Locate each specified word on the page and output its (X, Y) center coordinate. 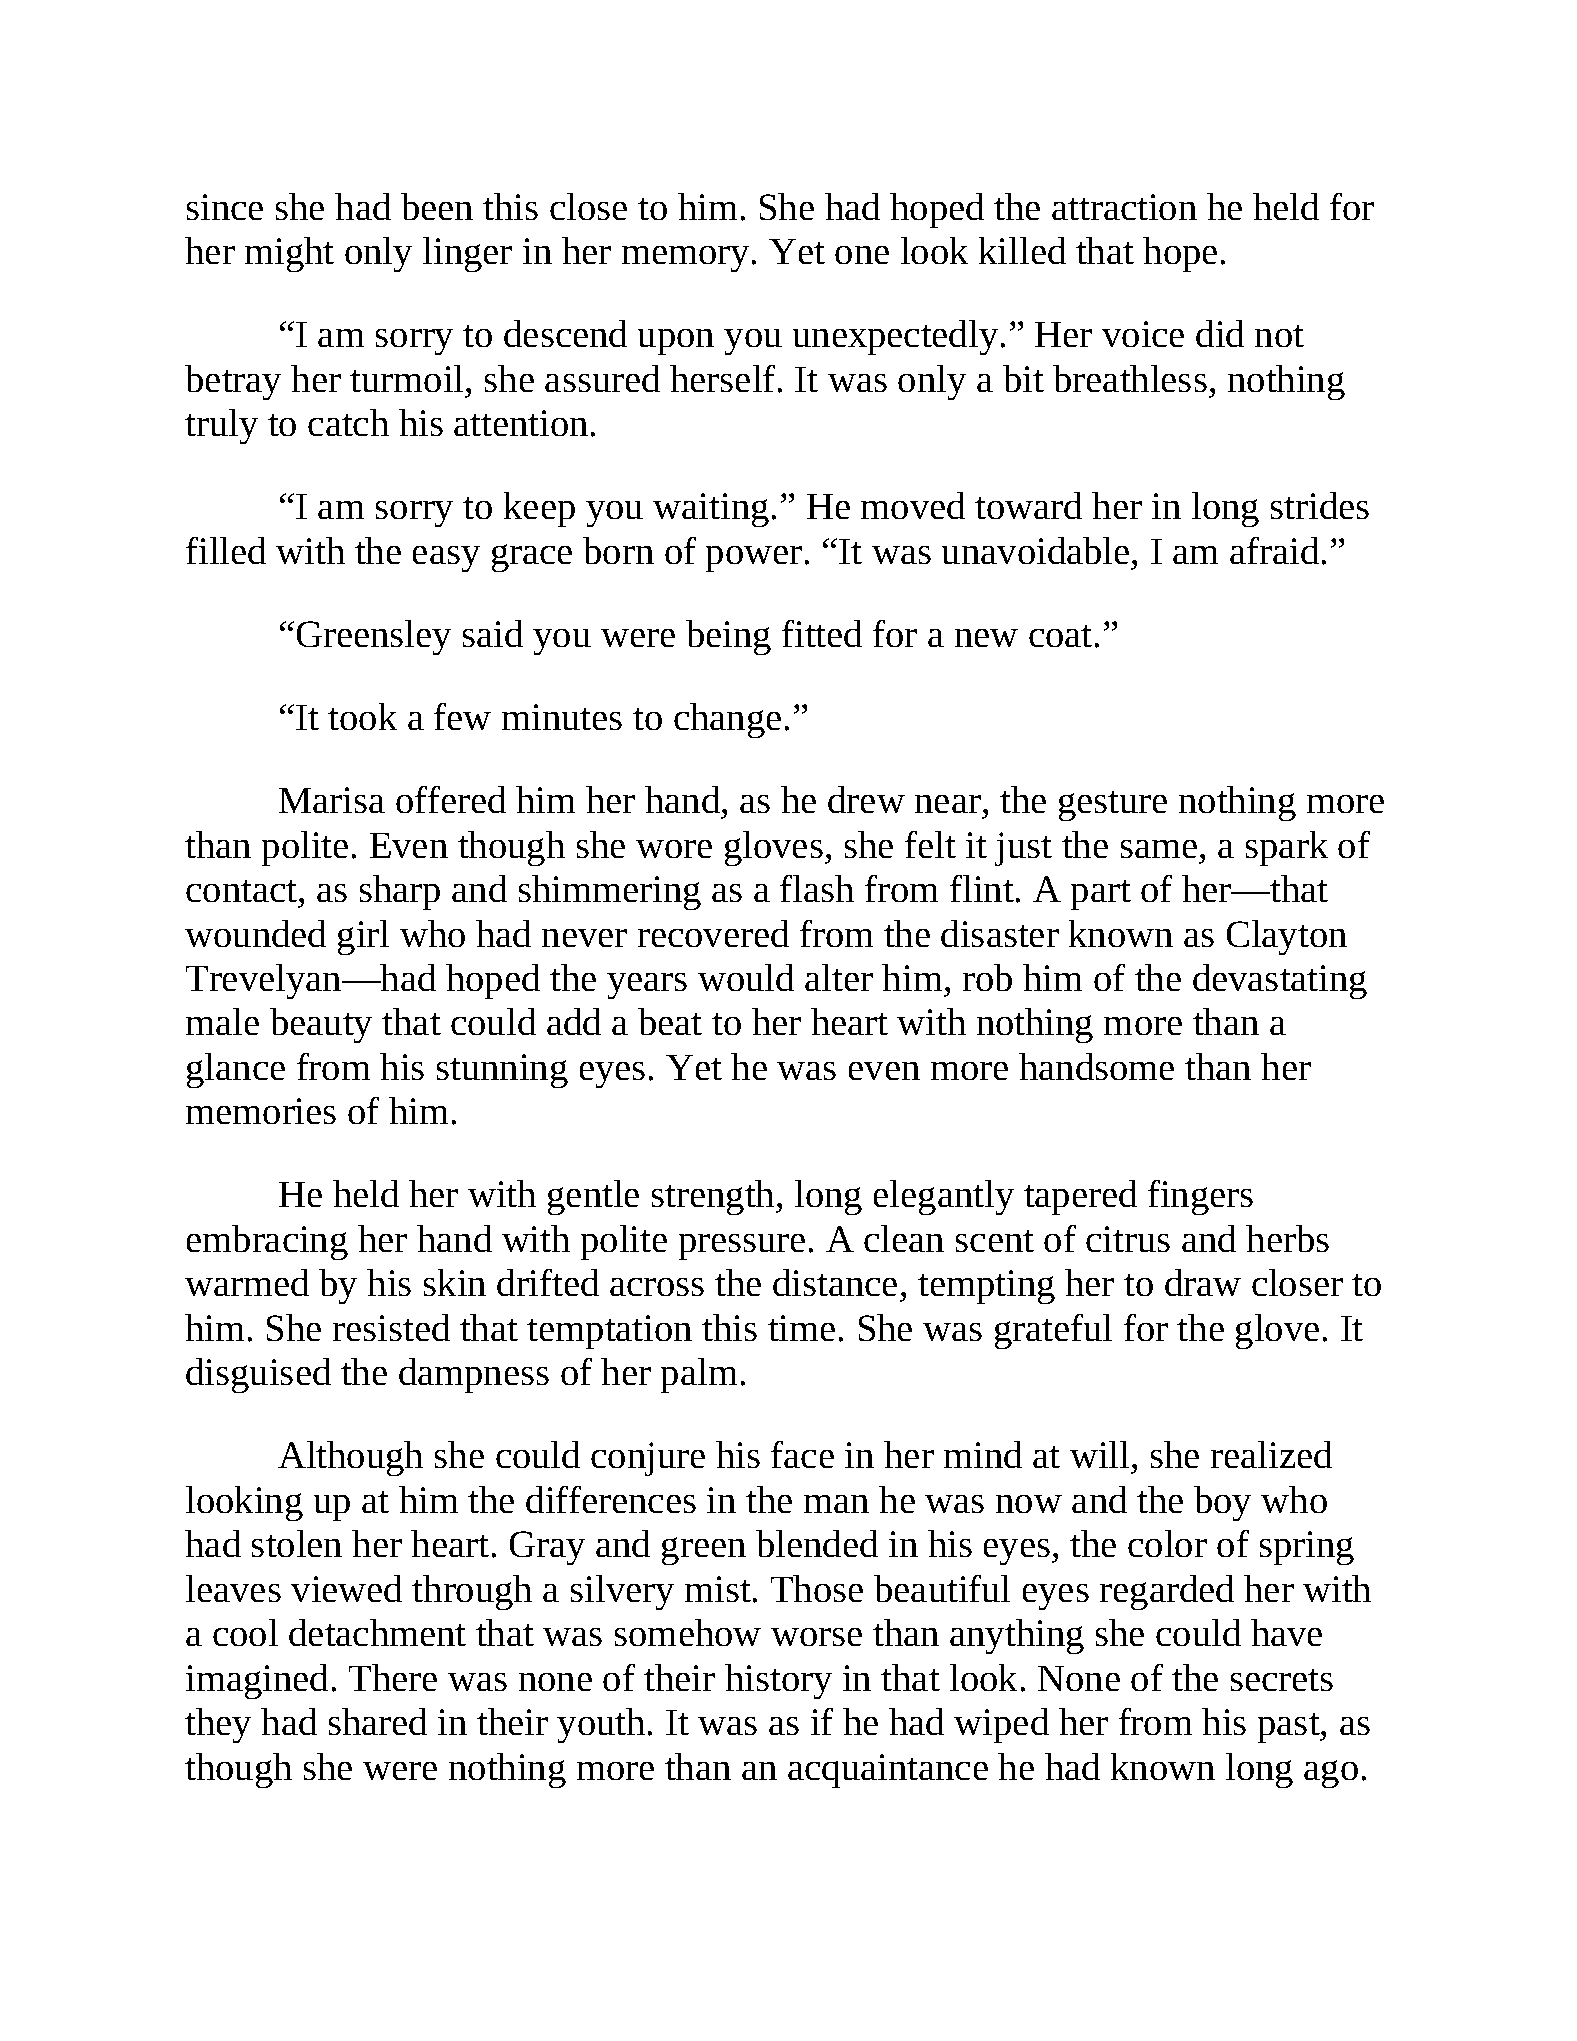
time (801, 1328)
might (289, 254)
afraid (1274, 550)
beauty (321, 1025)
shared (378, 1721)
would (746, 977)
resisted (391, 1327)
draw (1203, 1282)
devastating (1280, 981)
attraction (1124, 207)
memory (685, 259)
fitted (822, 633)
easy (446, 559)
